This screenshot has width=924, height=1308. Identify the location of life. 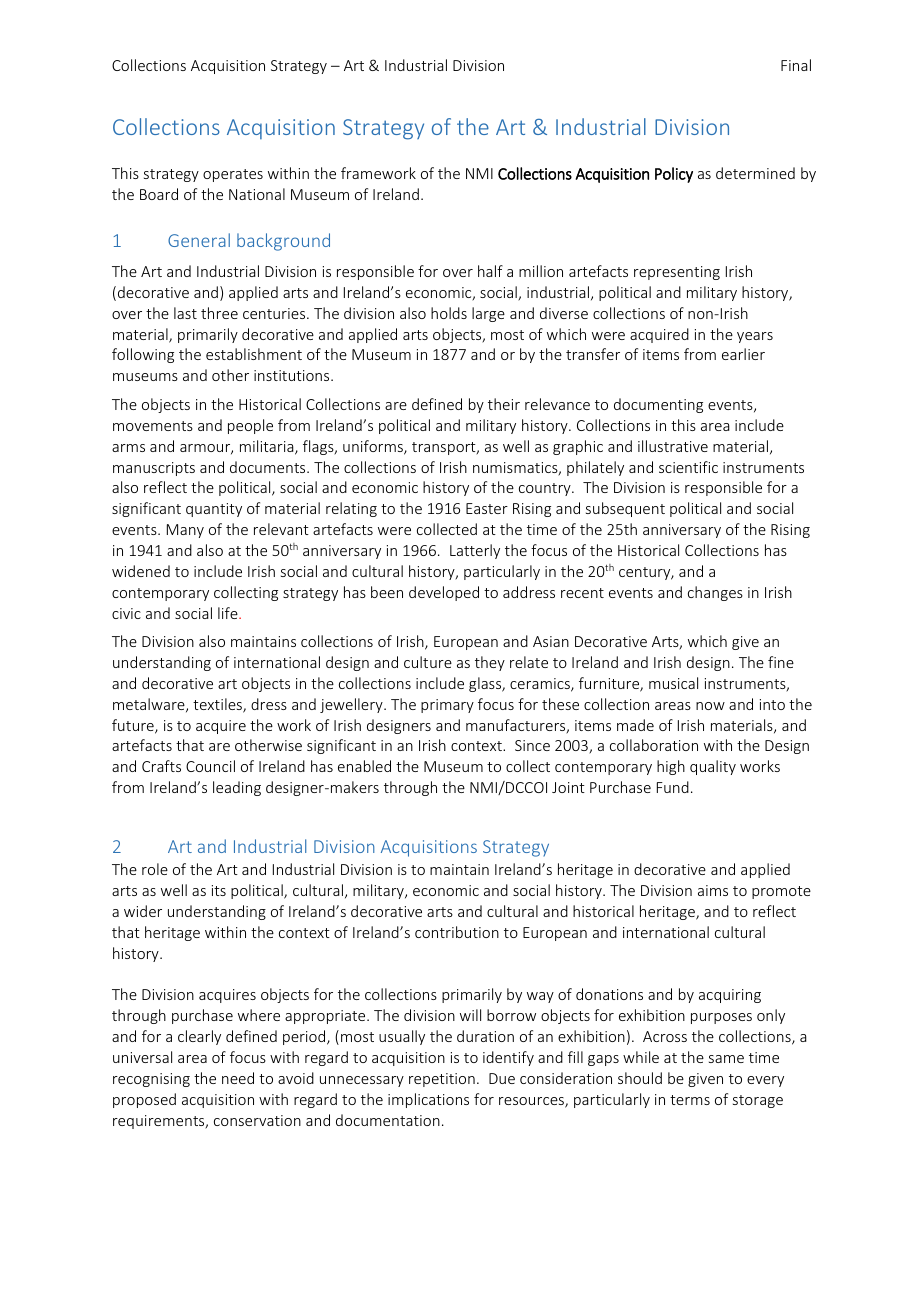
(229, 613).
